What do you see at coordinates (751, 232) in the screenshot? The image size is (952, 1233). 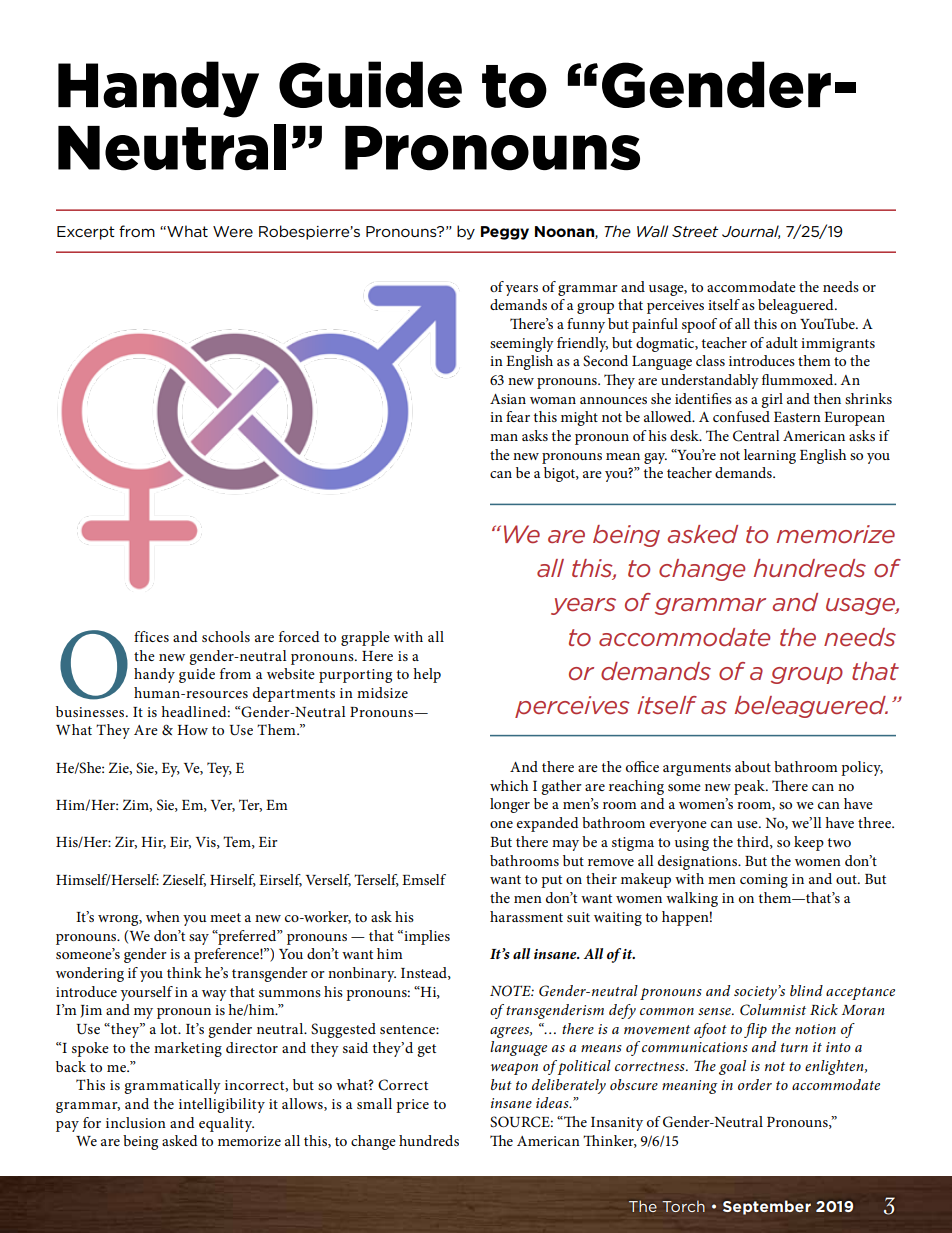 I see `Journal` at bounding box center [751, 232].
